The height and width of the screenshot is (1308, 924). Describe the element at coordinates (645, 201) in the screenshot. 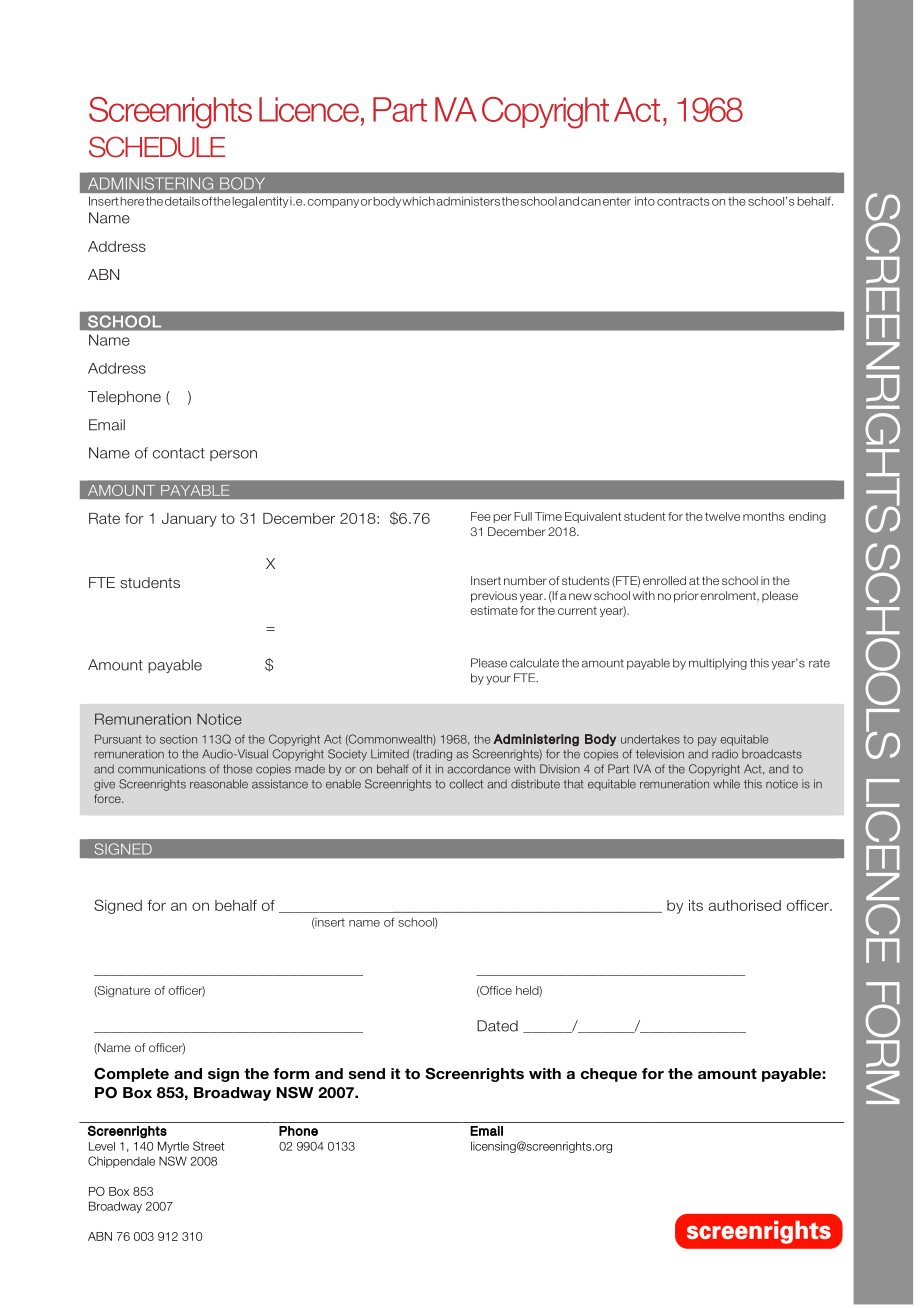

I see `into` at that location.
